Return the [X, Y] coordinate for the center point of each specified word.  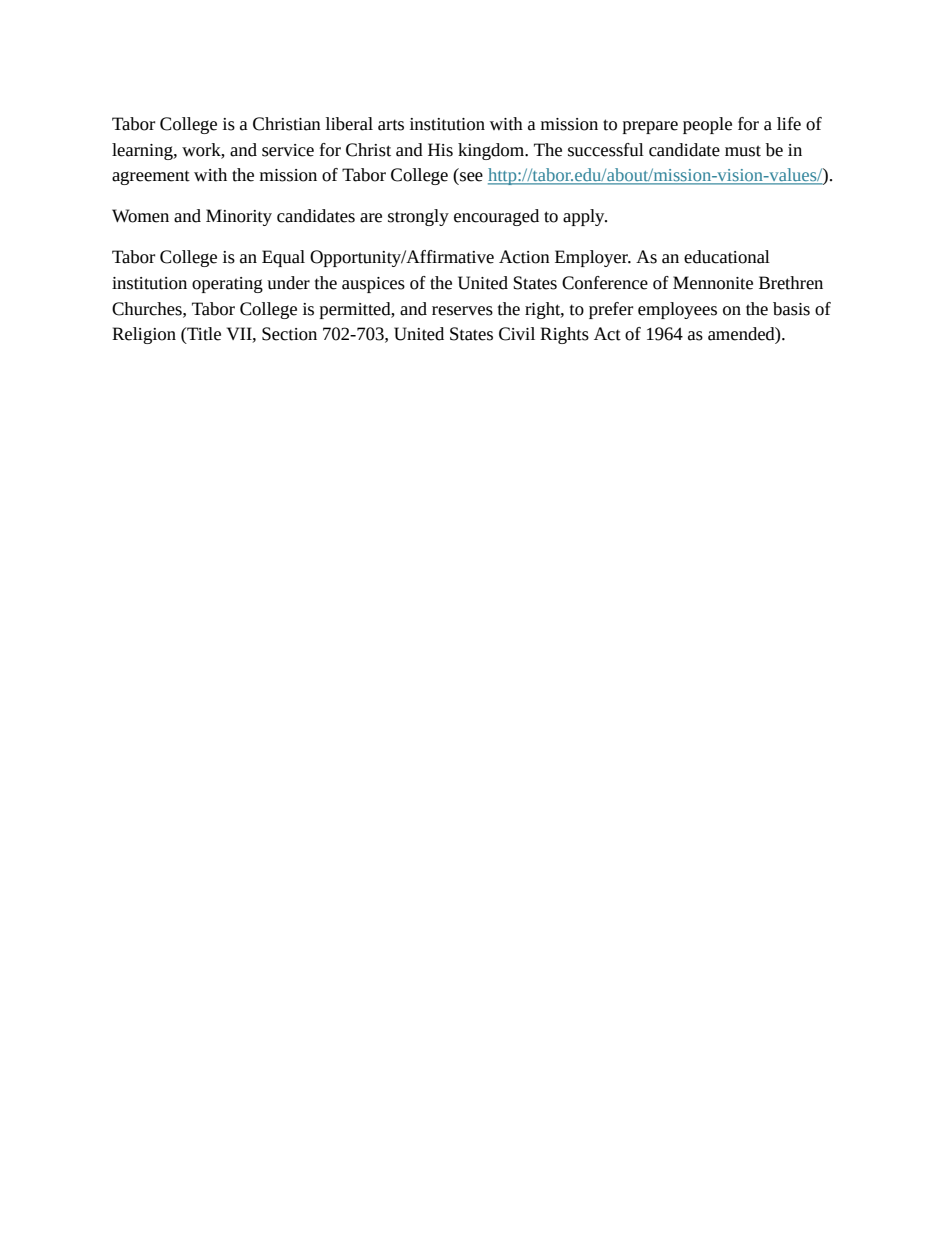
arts [391, 125]
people [707, 125]
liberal [349, 124]
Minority [239, 217]
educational [727, 257]
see [471, 177]
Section [289, 334]
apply [585, 217]
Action [524, 257]
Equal [283, 258]
